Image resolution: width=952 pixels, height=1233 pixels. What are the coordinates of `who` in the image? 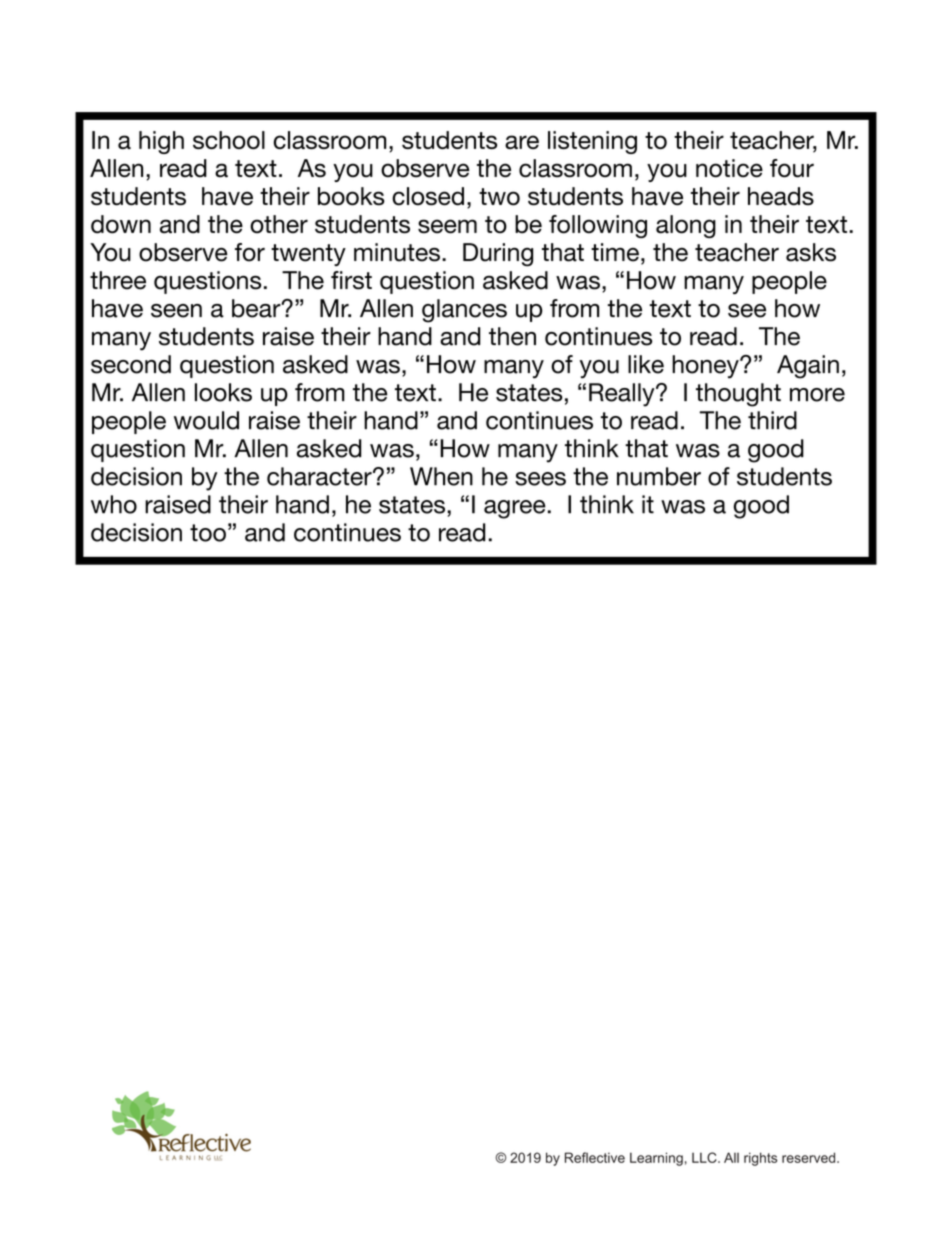 It's located at (114, 504).
